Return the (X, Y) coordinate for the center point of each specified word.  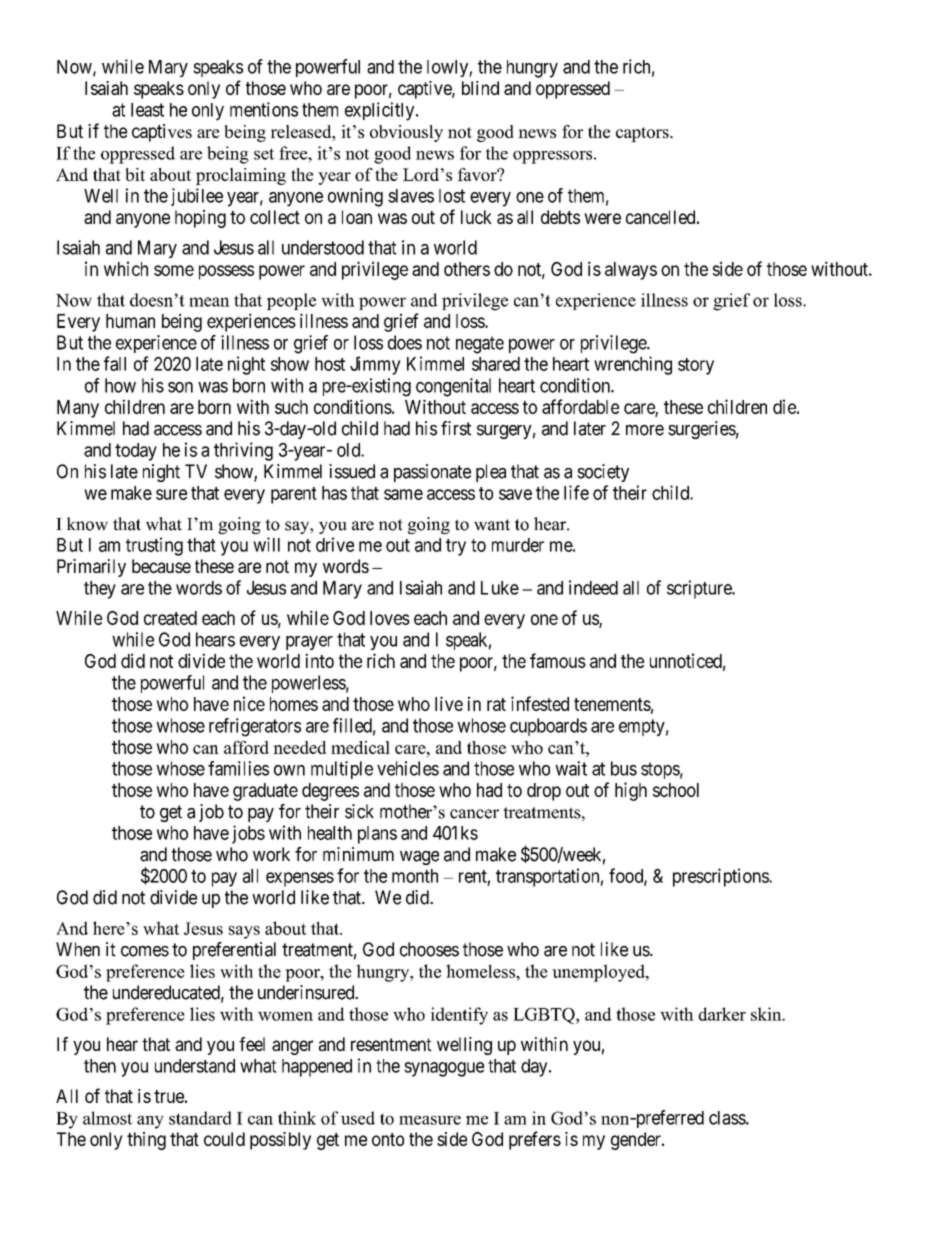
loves (390, 618)
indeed (593, 587)
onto (388, 1139)
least (147, 110)
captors (643, 134)
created (170, 618)
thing (146, 1141)
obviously (406, 133)
